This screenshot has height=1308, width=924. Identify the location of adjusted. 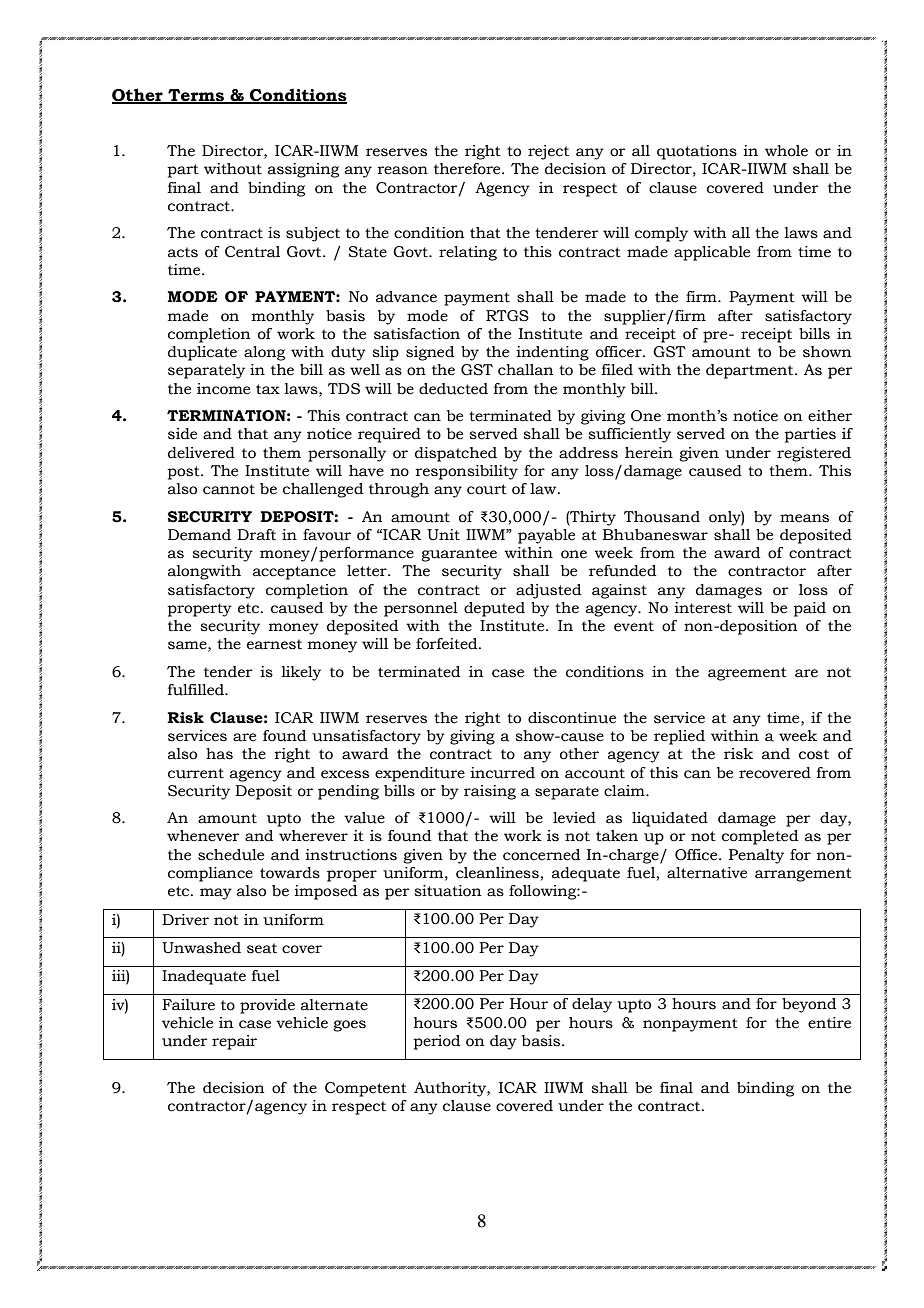
(548, 591).
